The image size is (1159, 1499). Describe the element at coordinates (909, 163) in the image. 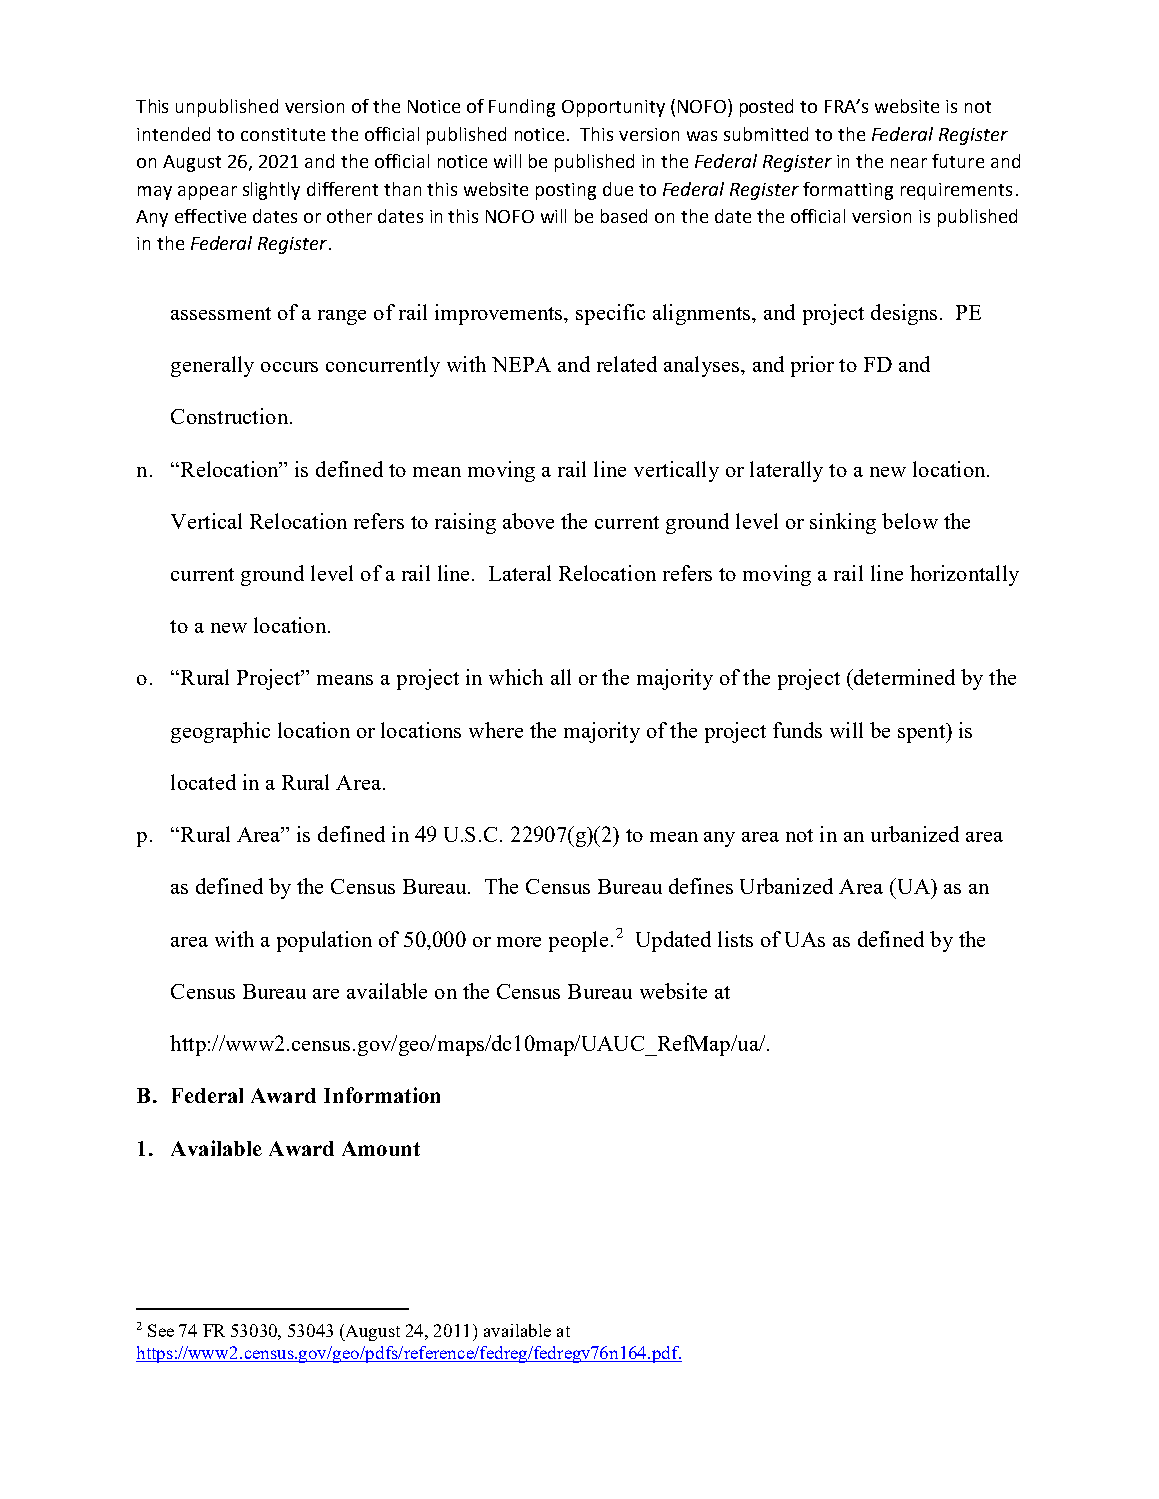

I see `near` at that location.
